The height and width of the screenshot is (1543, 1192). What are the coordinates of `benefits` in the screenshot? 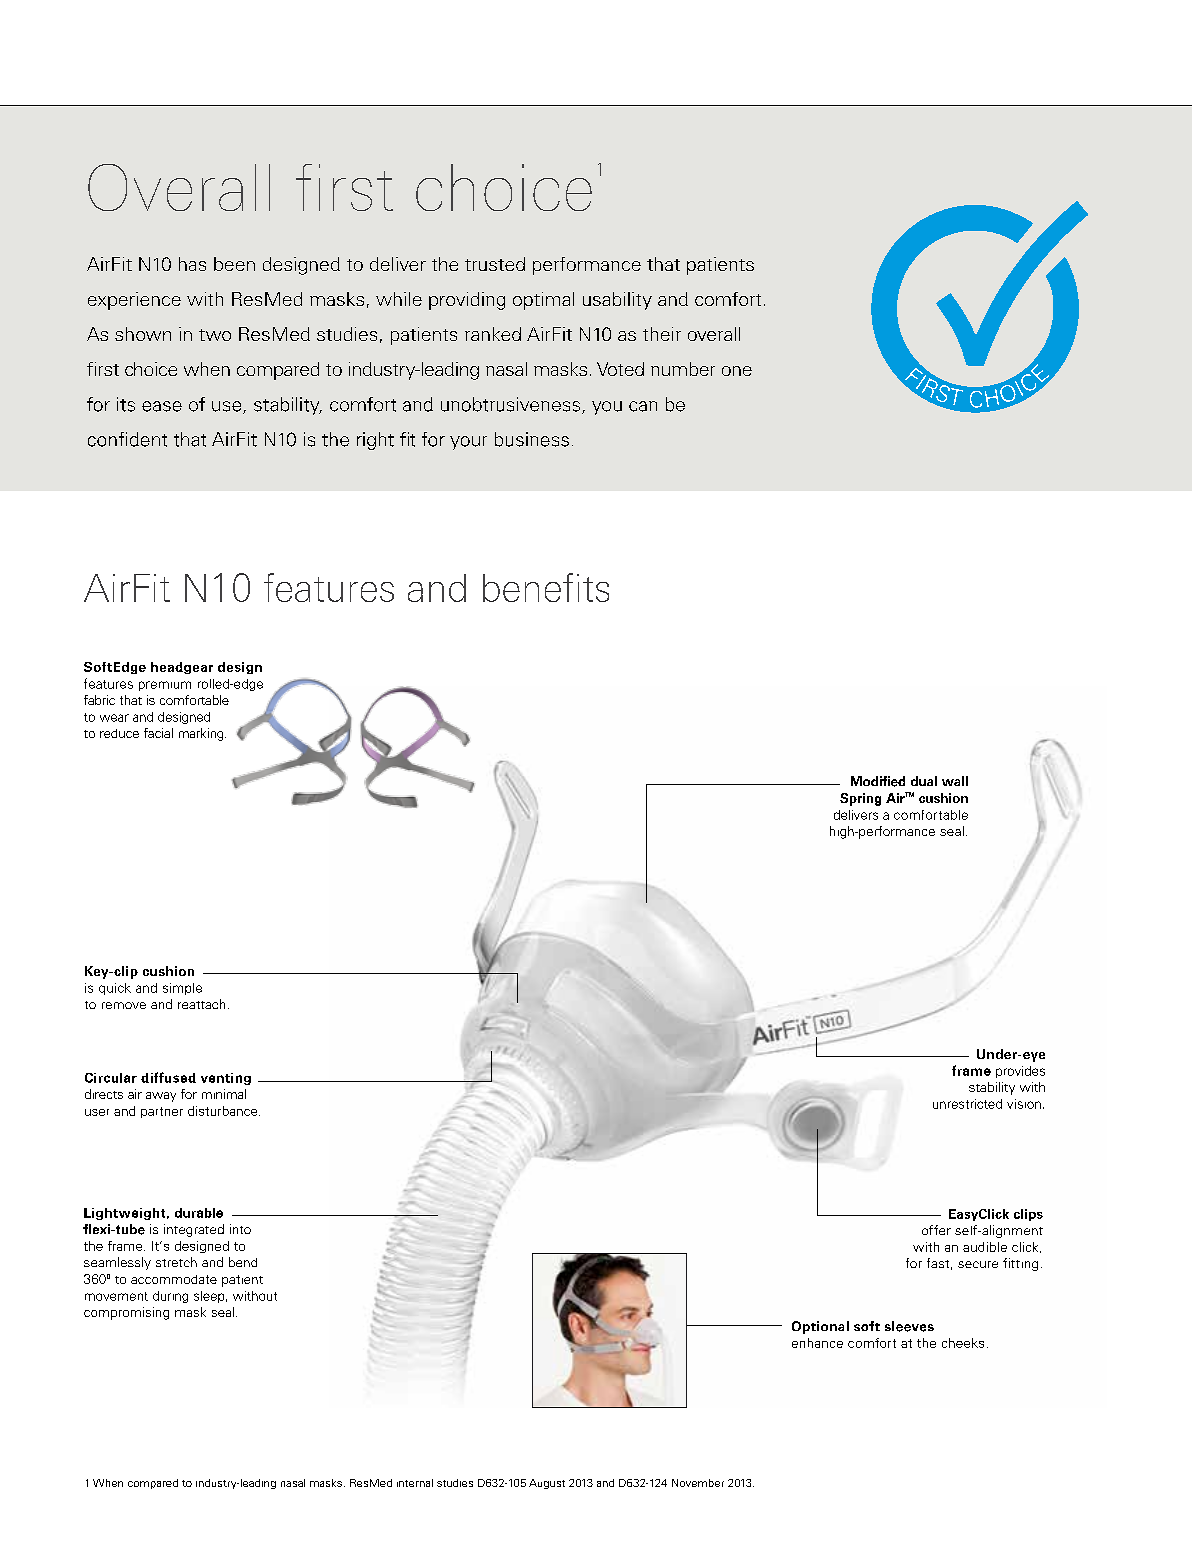 It's located at (546, 587).
